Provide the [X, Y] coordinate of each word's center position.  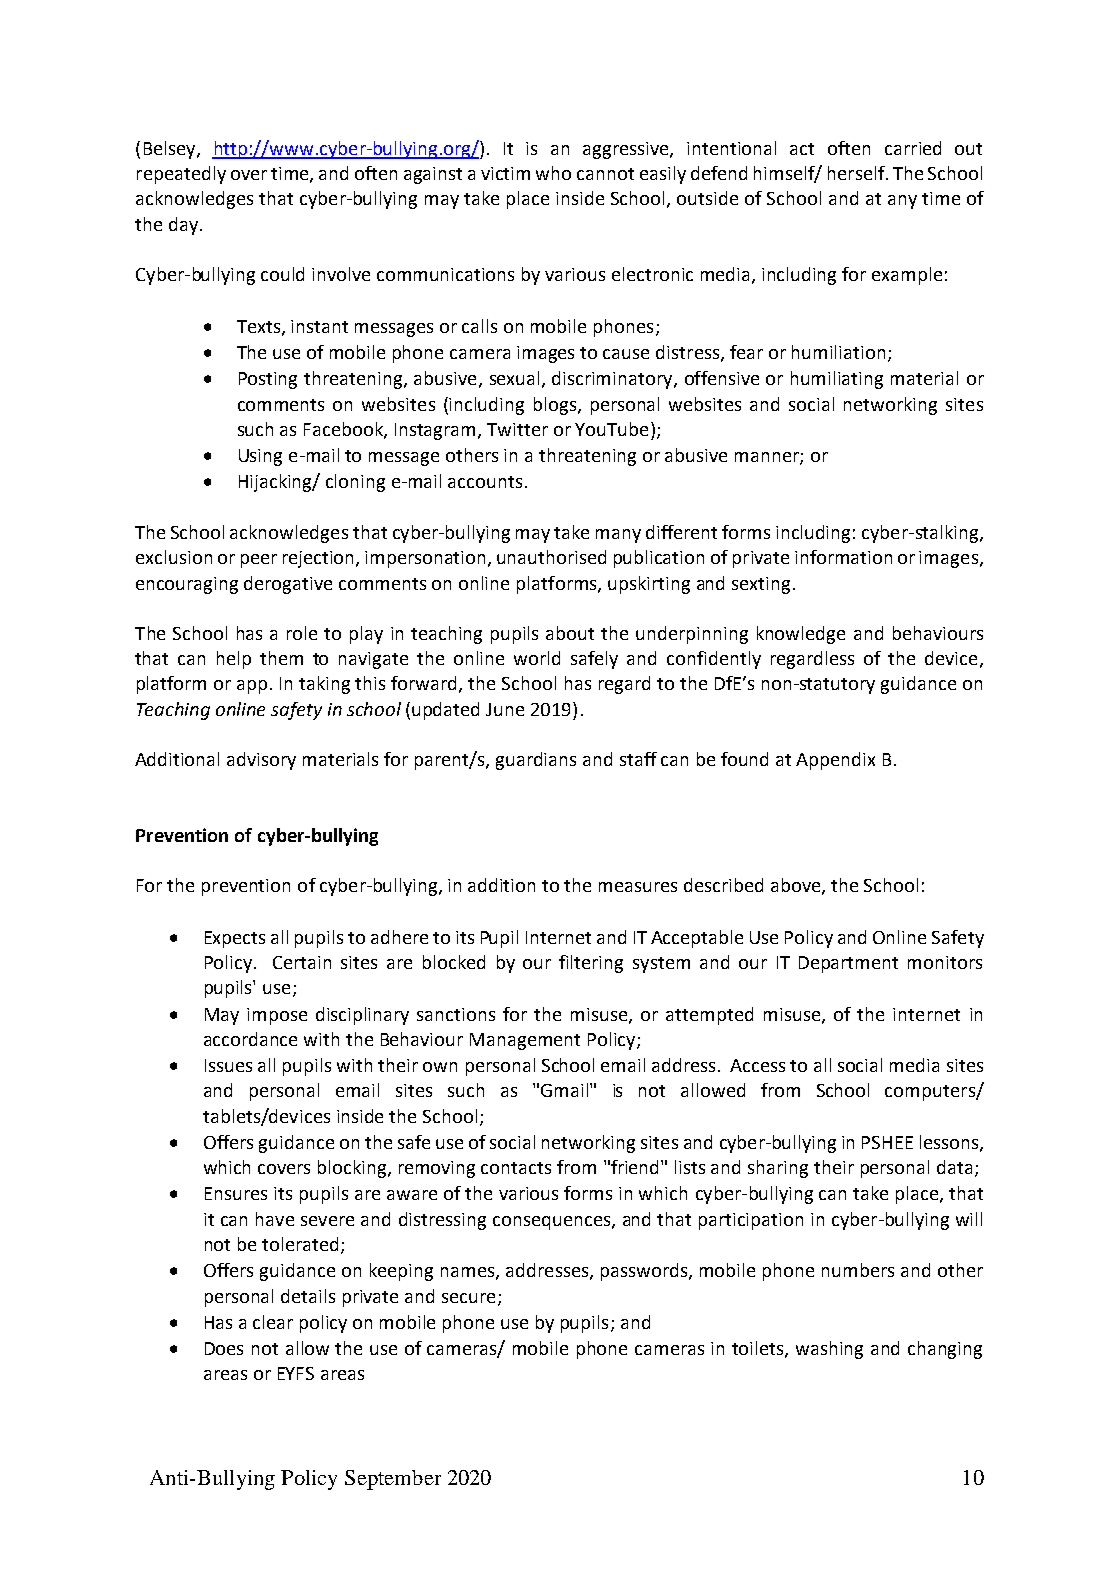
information [843, 557]
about [570, 633]
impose [277, 1016]
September [393, 1480]
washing [829, 1350]
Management [525, 1041]
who [553, 173]
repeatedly [181, 175]
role [302, 633]
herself [857, 173]
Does [224, 1348]
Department [848, 964]
